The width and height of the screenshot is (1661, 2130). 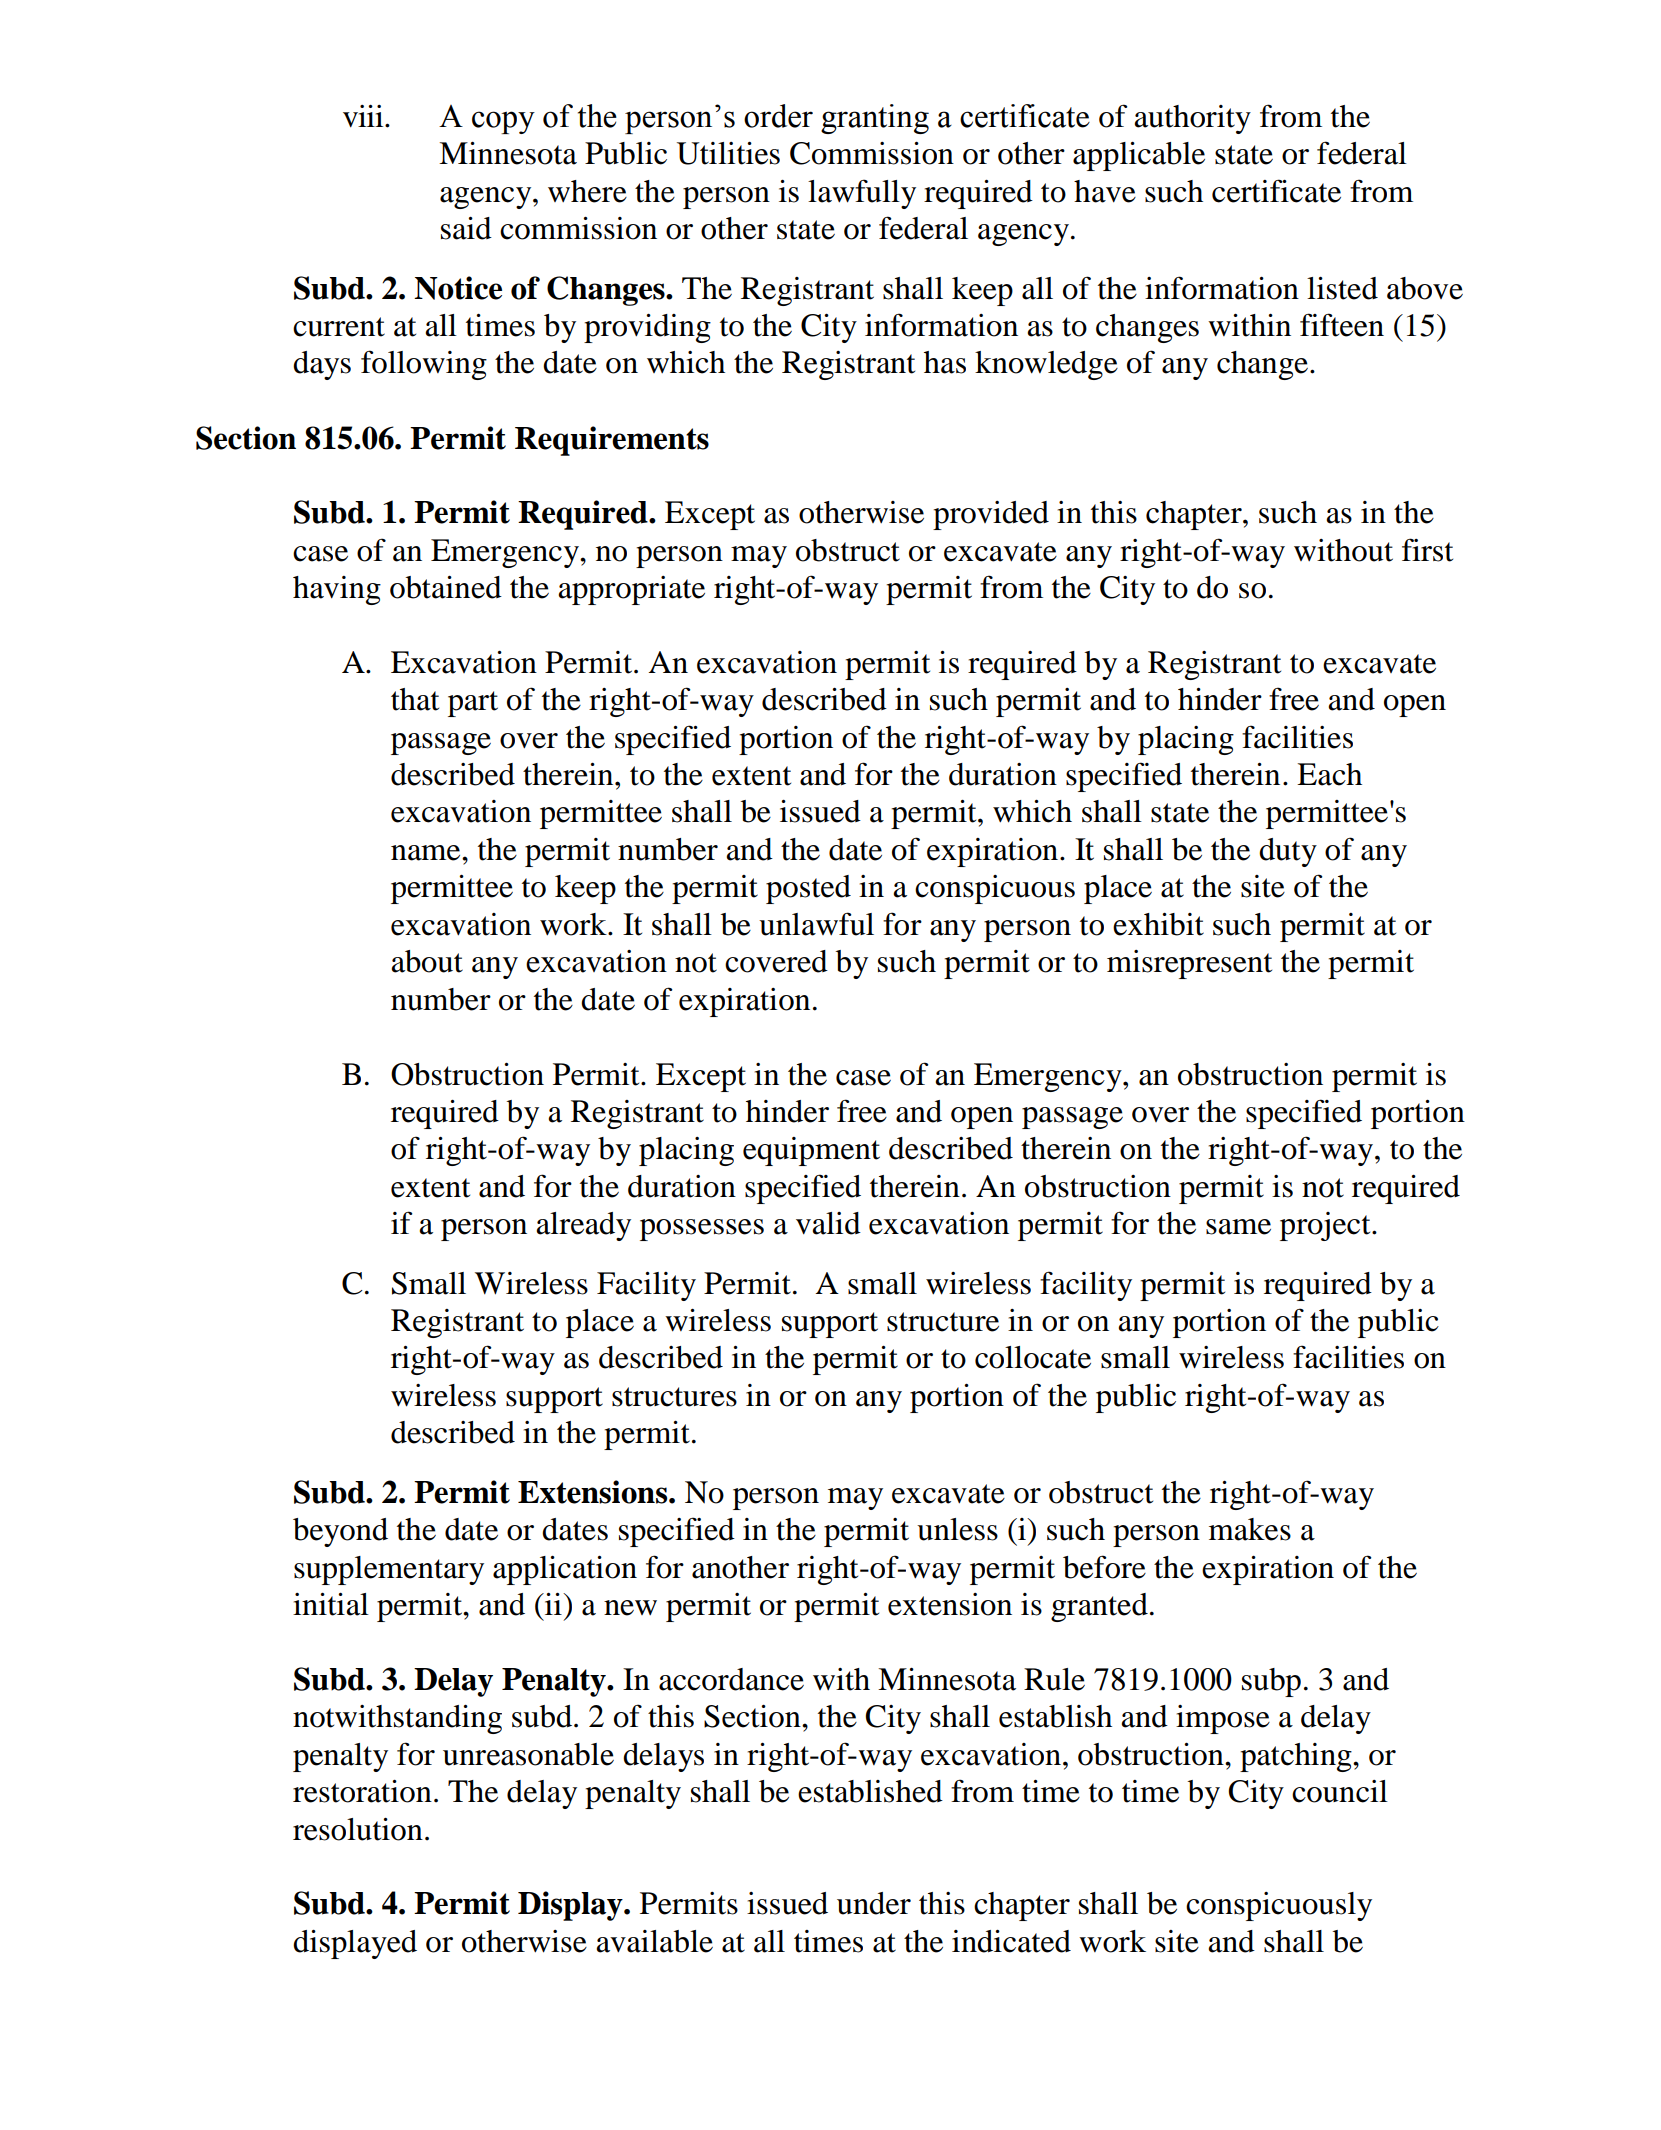 What do you see at coordinates (862, 194) in the screenshot?
I see `lawfully` at bounding box center [862, 194].
